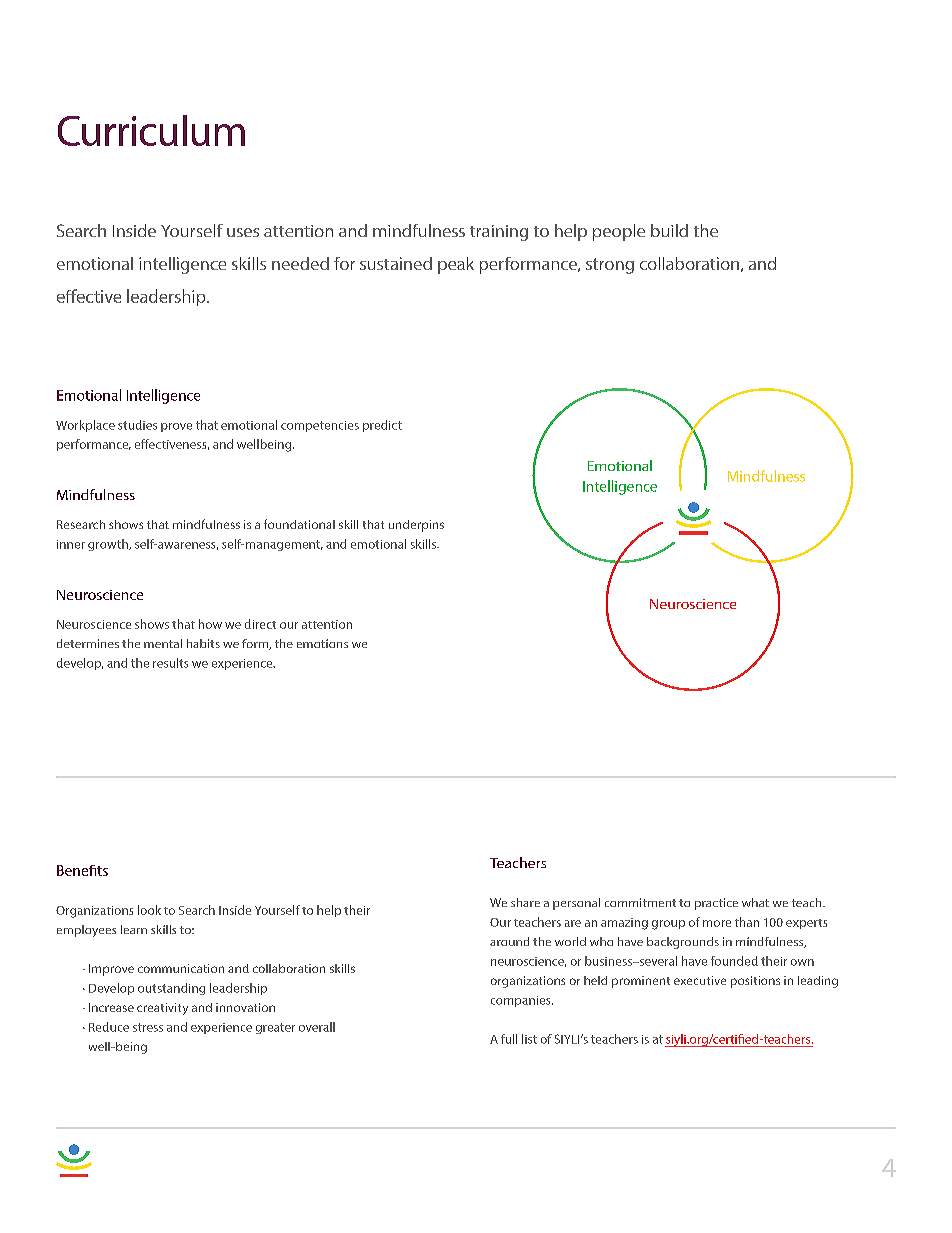 The width and height of the screenshot is (952, 1233). What do you see at coordinates (755, 902) in the screenshot?
I see `what` at bounding box center [755, 902].
